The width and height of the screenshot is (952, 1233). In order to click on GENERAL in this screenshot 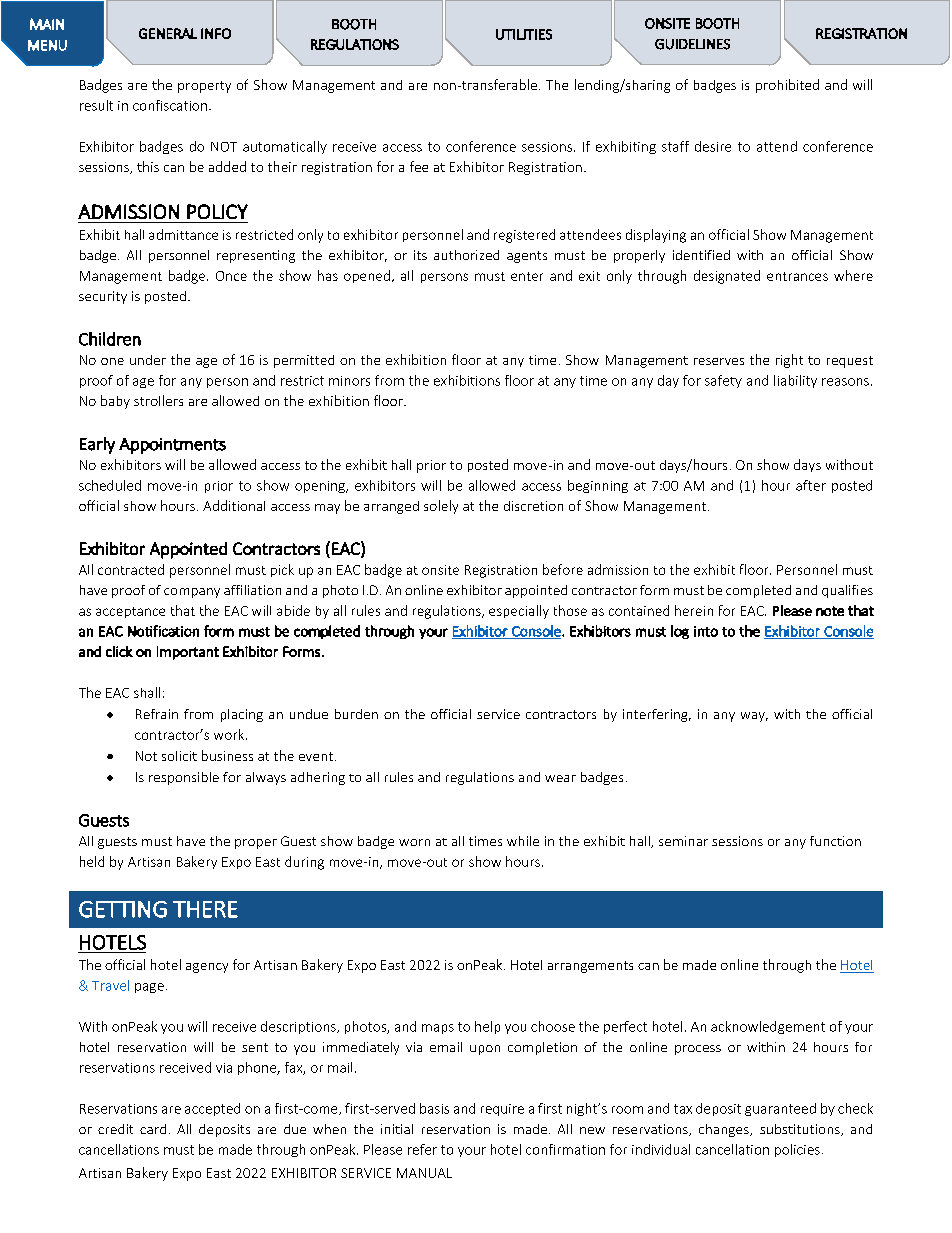, I will do `click(168, 33)`.
